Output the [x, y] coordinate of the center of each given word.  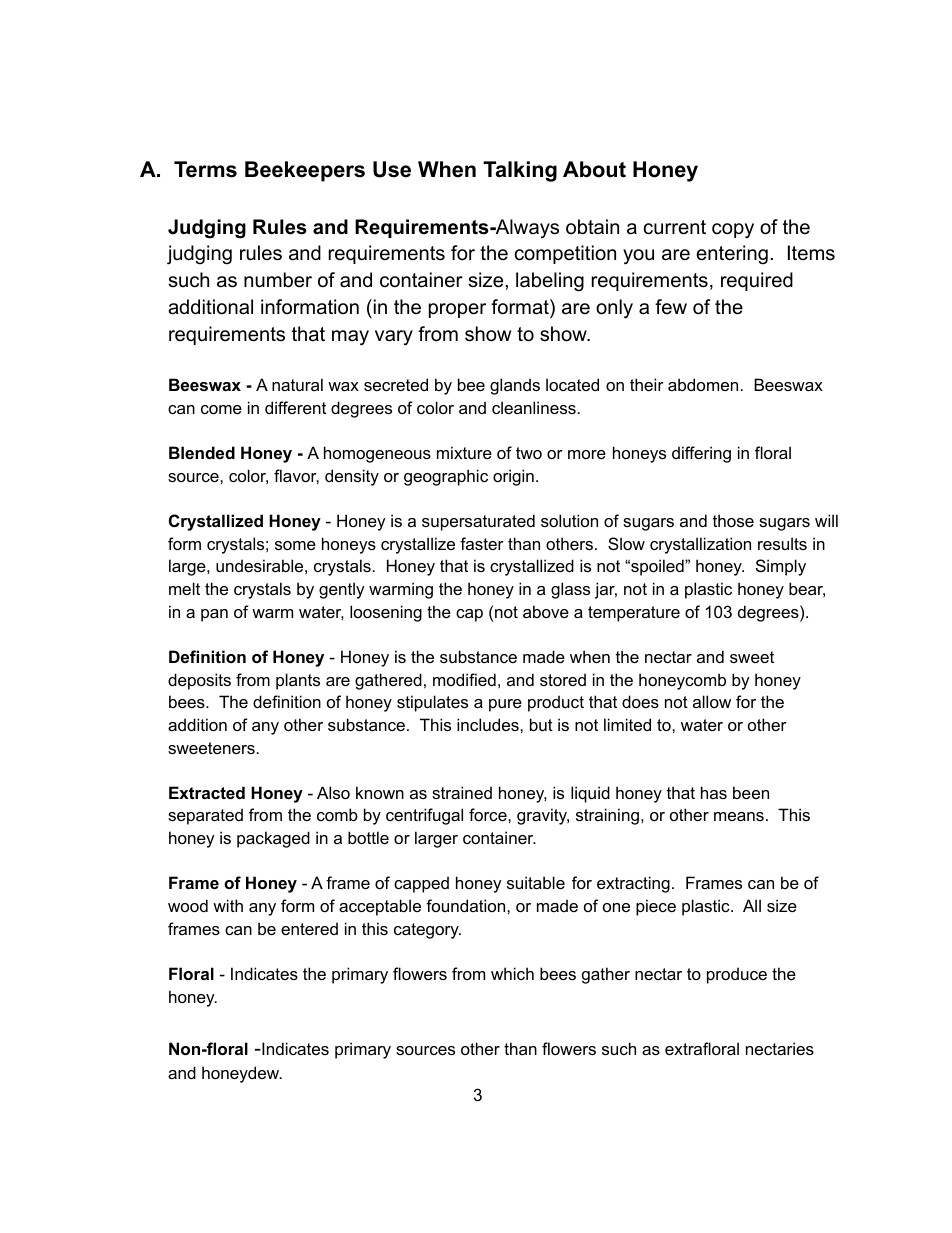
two [529, 453]
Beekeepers [305, 171]
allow [712, 701]
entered [309, 928]
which [512, 973]
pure [505, 705]
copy [733, 231]
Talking [520, 171]
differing [701, 454]
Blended [202, 452]
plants [298, 681]
